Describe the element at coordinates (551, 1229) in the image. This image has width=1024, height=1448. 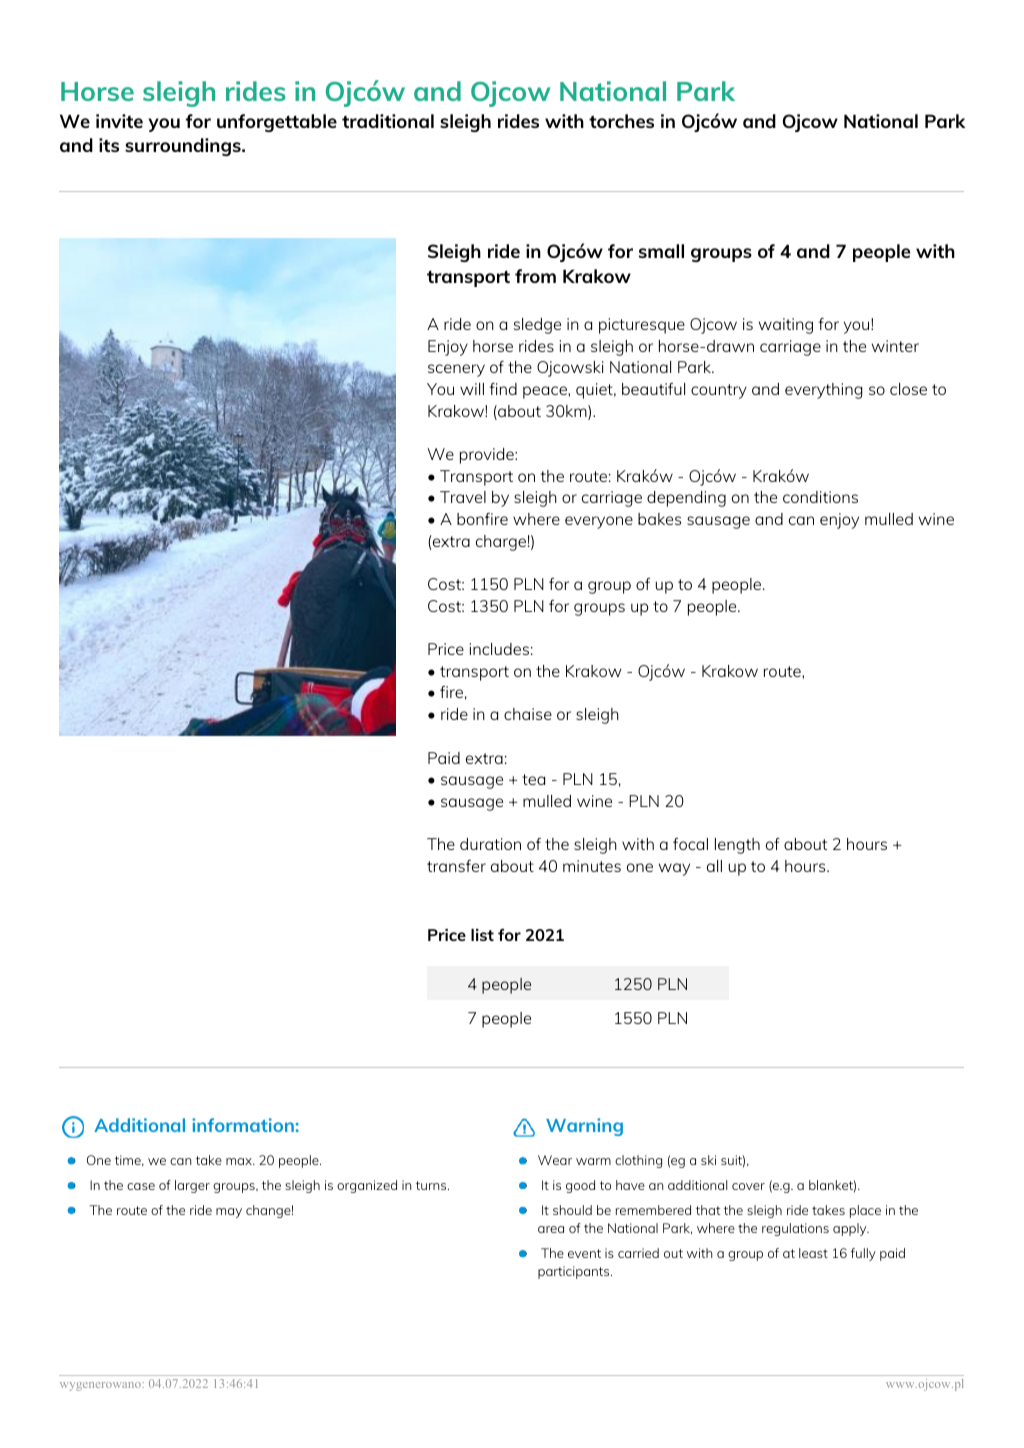
I see `area` at that location.
